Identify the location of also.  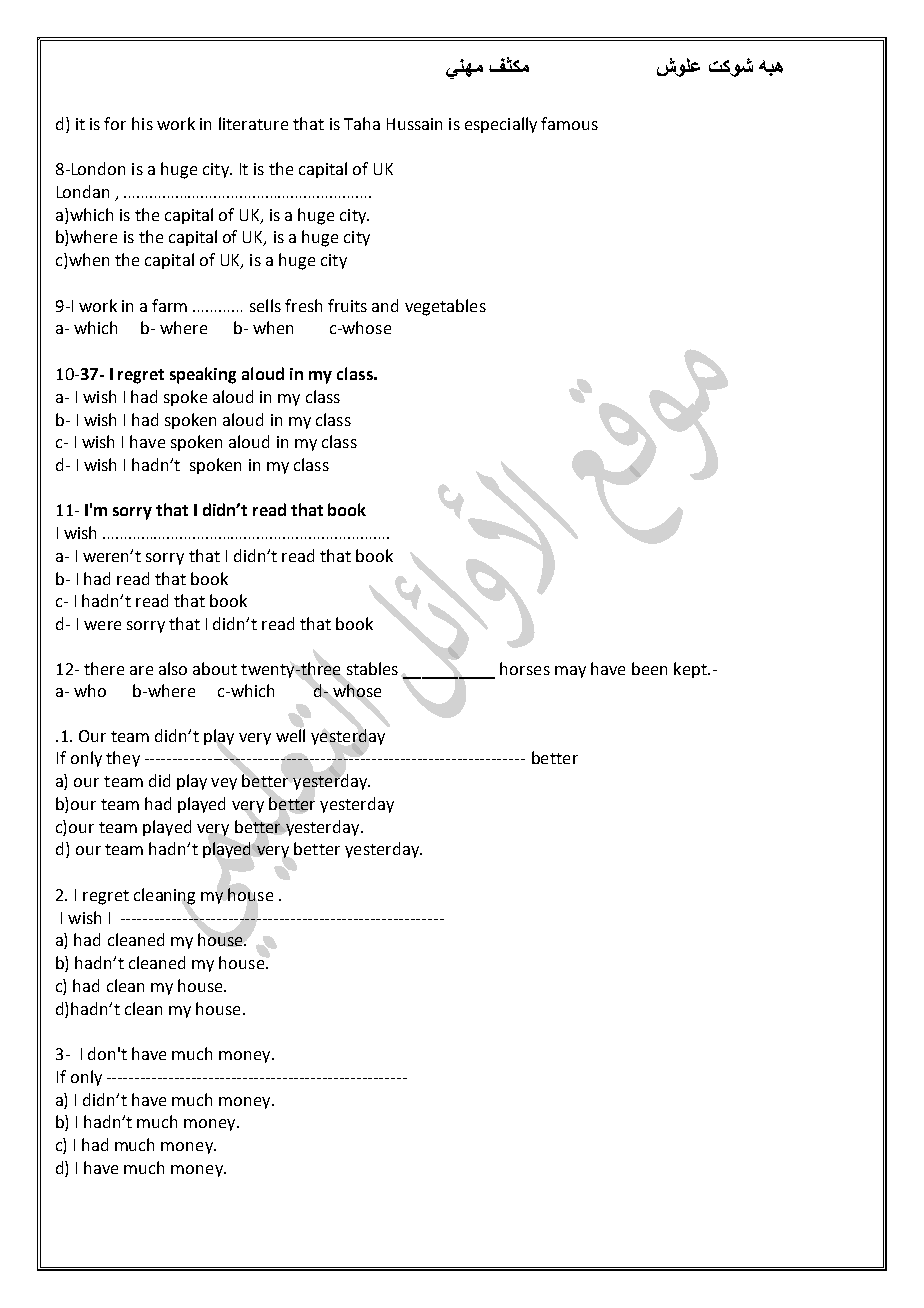
(173, 668).
